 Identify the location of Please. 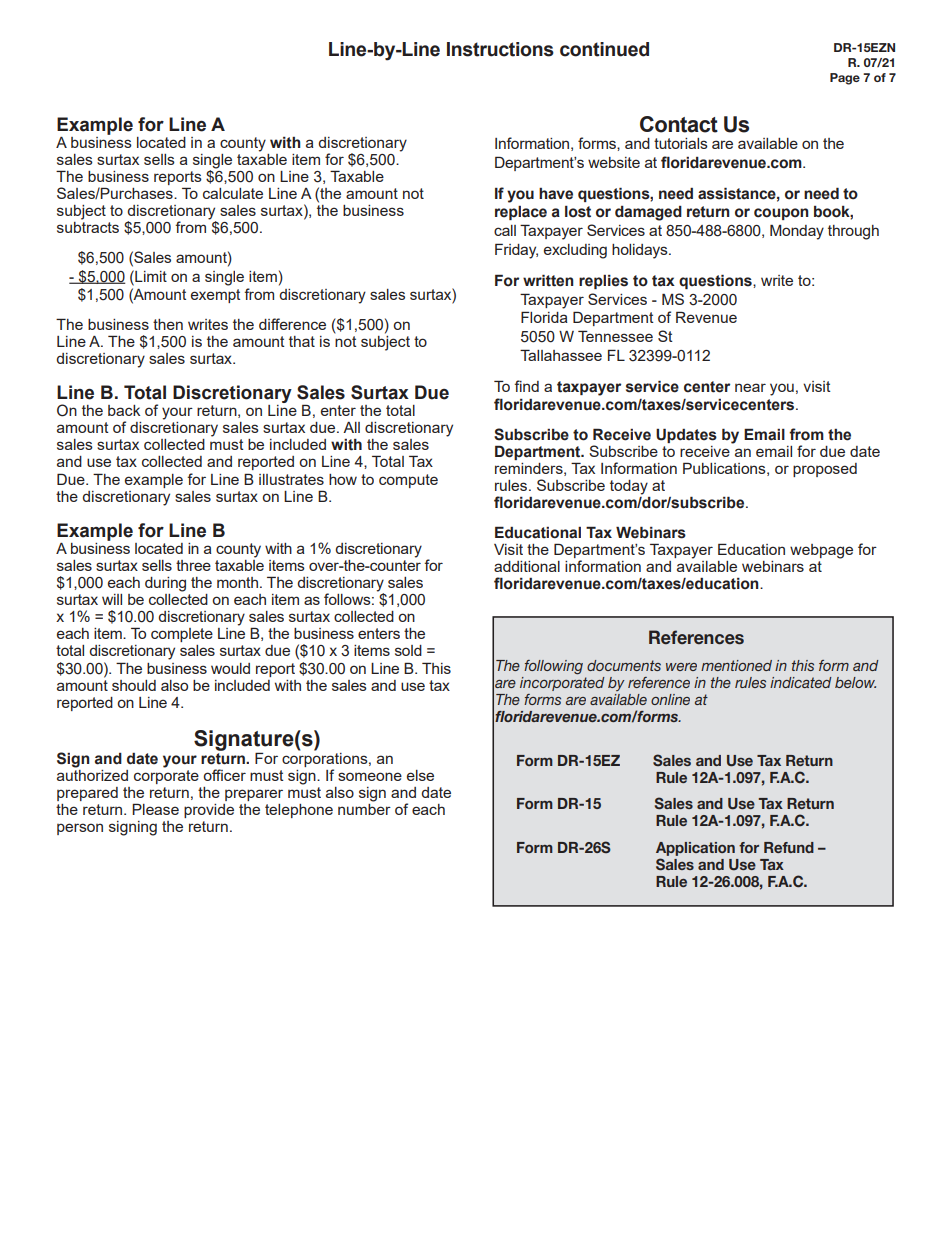
(155, 809).
